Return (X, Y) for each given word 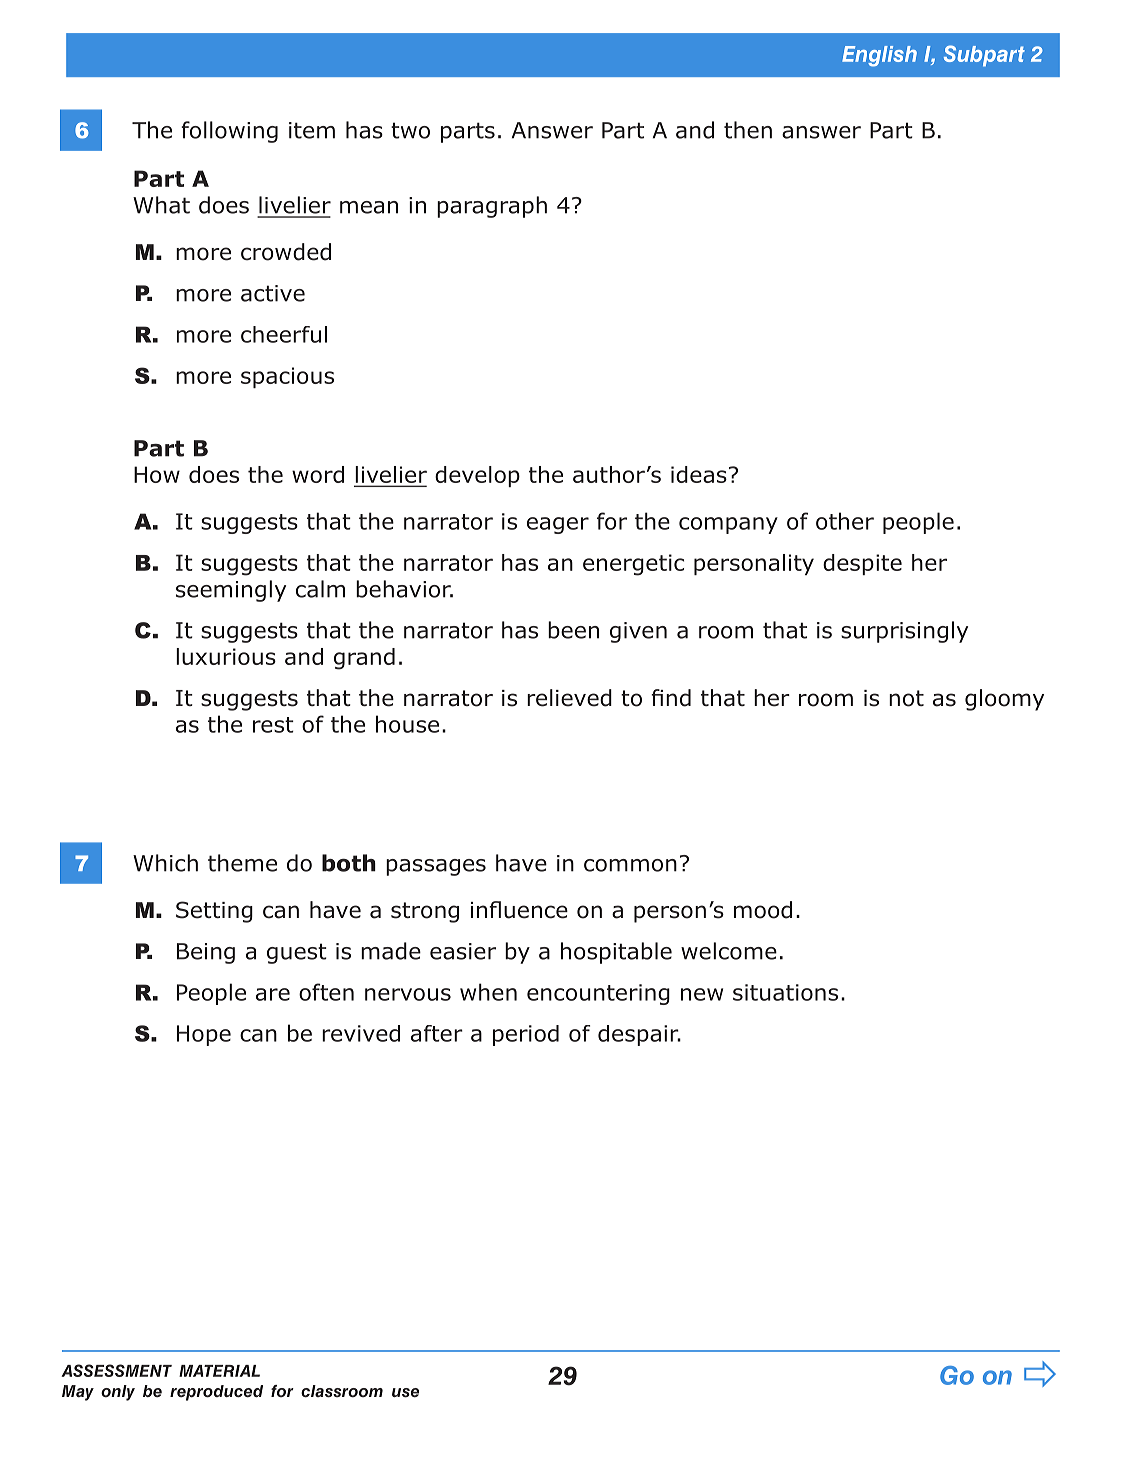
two (410, 130)
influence (519, 910)
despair (639, 1035)
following (229, 132)
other (845, 521)
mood (763, 910)
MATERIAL (219, 1371)
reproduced (216, 1393)
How (157, 474)
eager (558, 525)
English (879, 56)
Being (206, 953)
